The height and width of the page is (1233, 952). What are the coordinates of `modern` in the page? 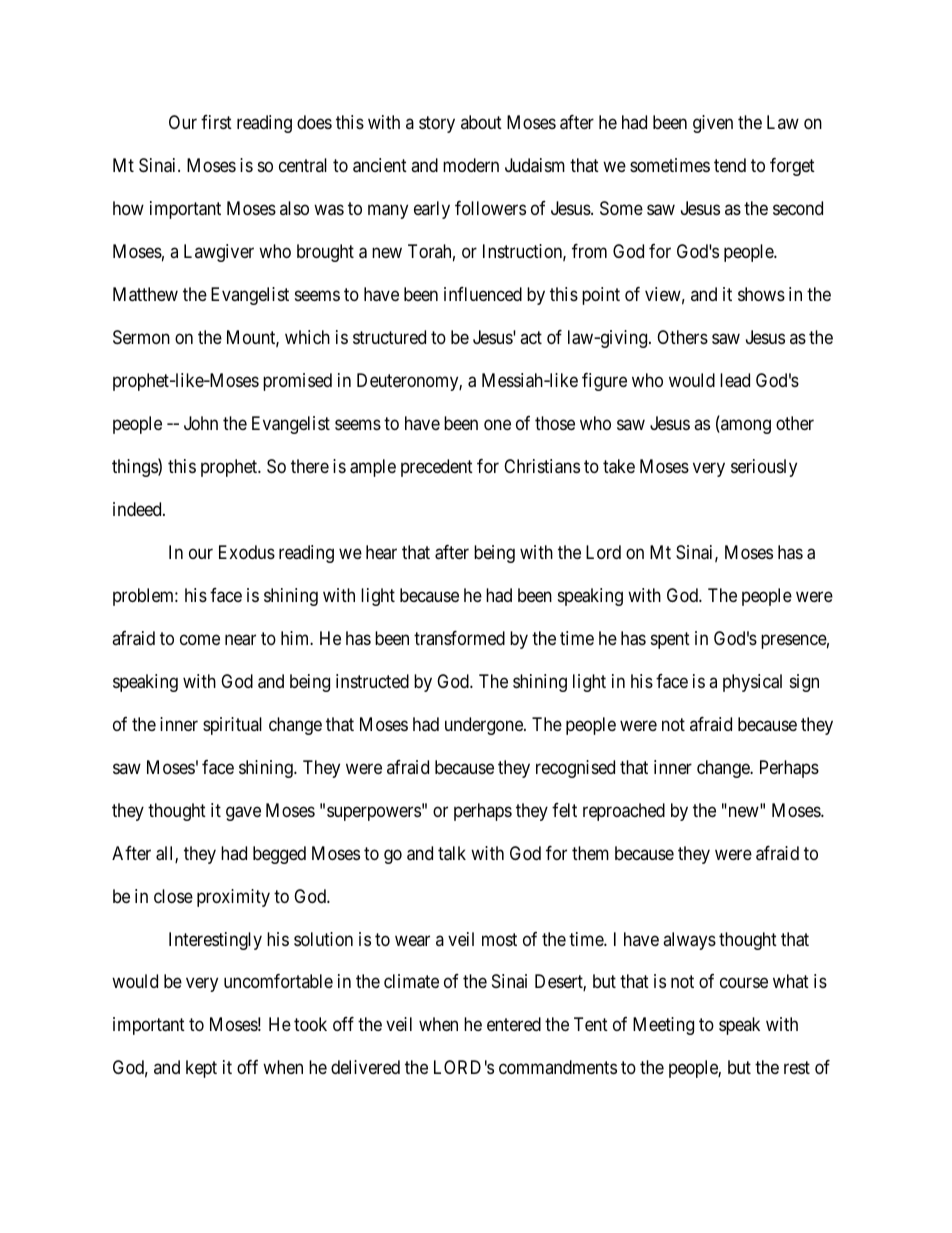 It's located at (471, 165).
